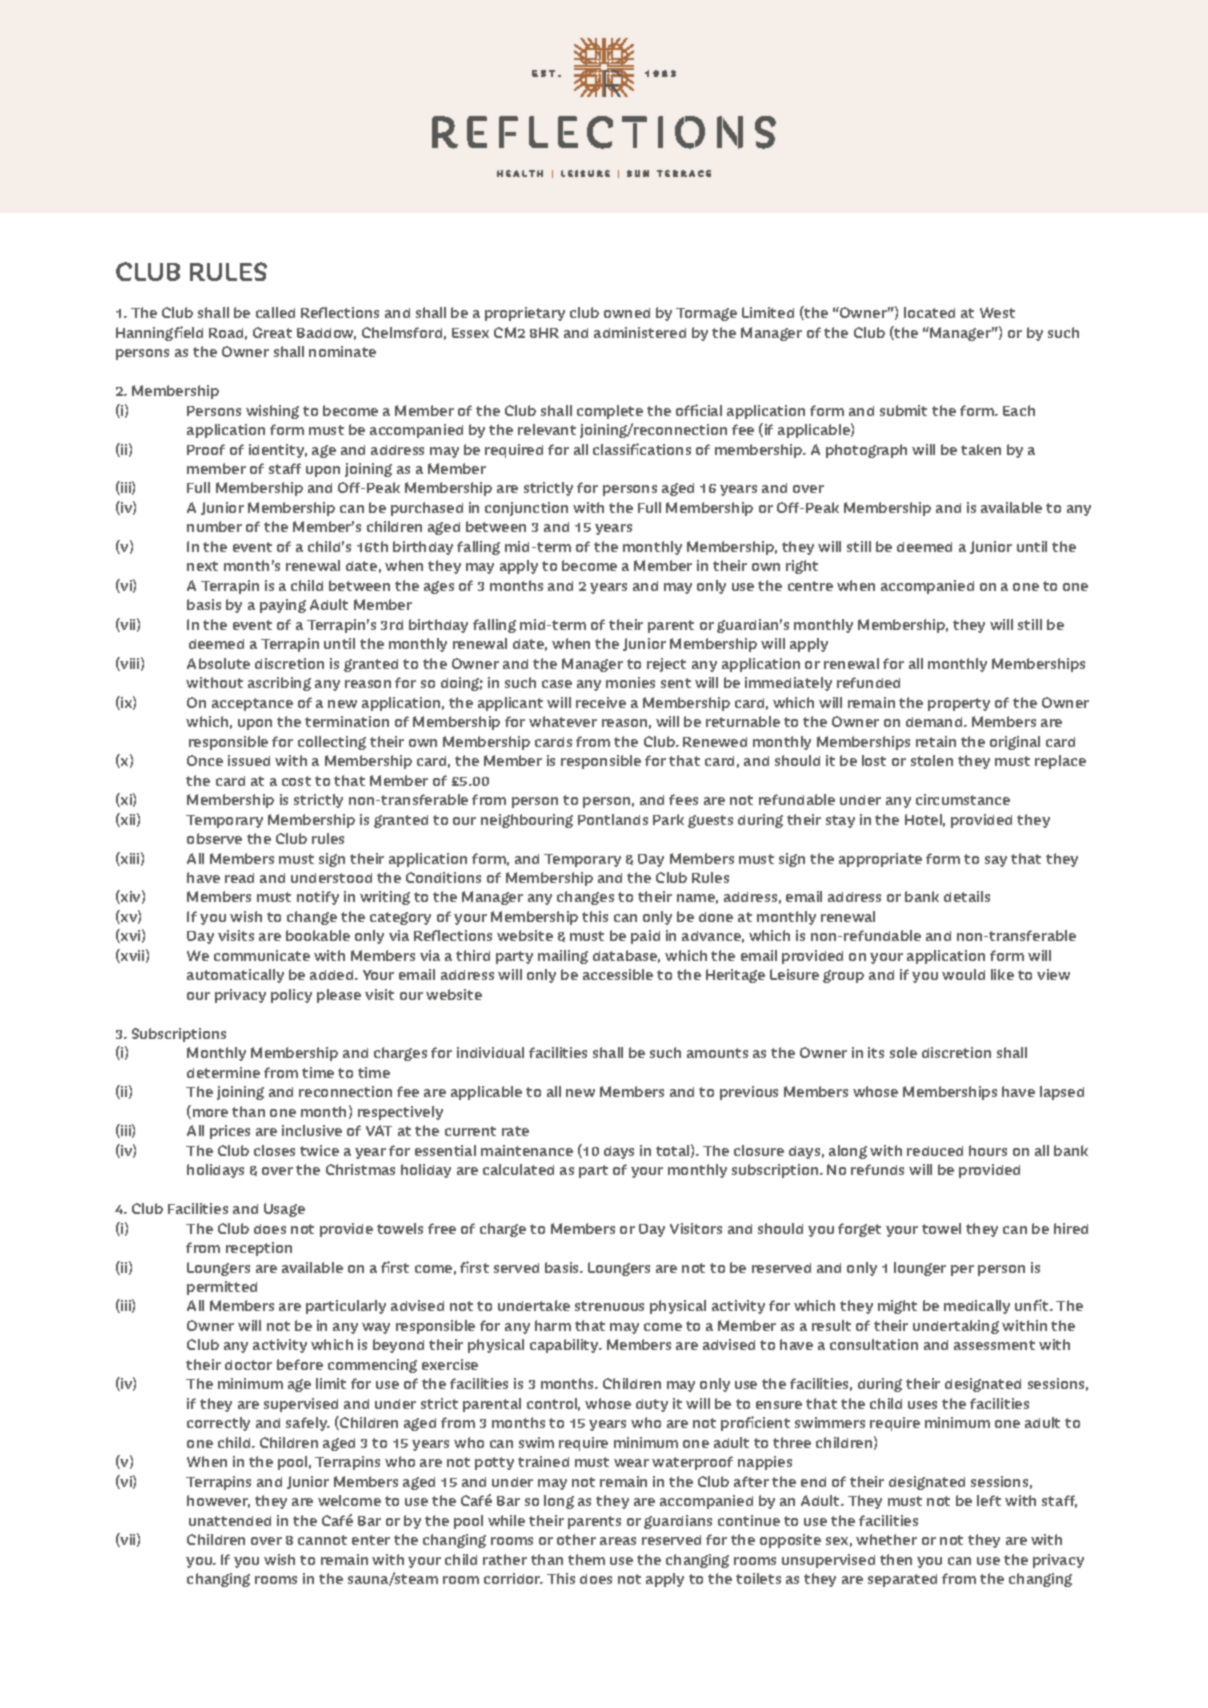  Describe the element at coordinates (988, 1150) in the screenshot. I see `hours` at that location.
